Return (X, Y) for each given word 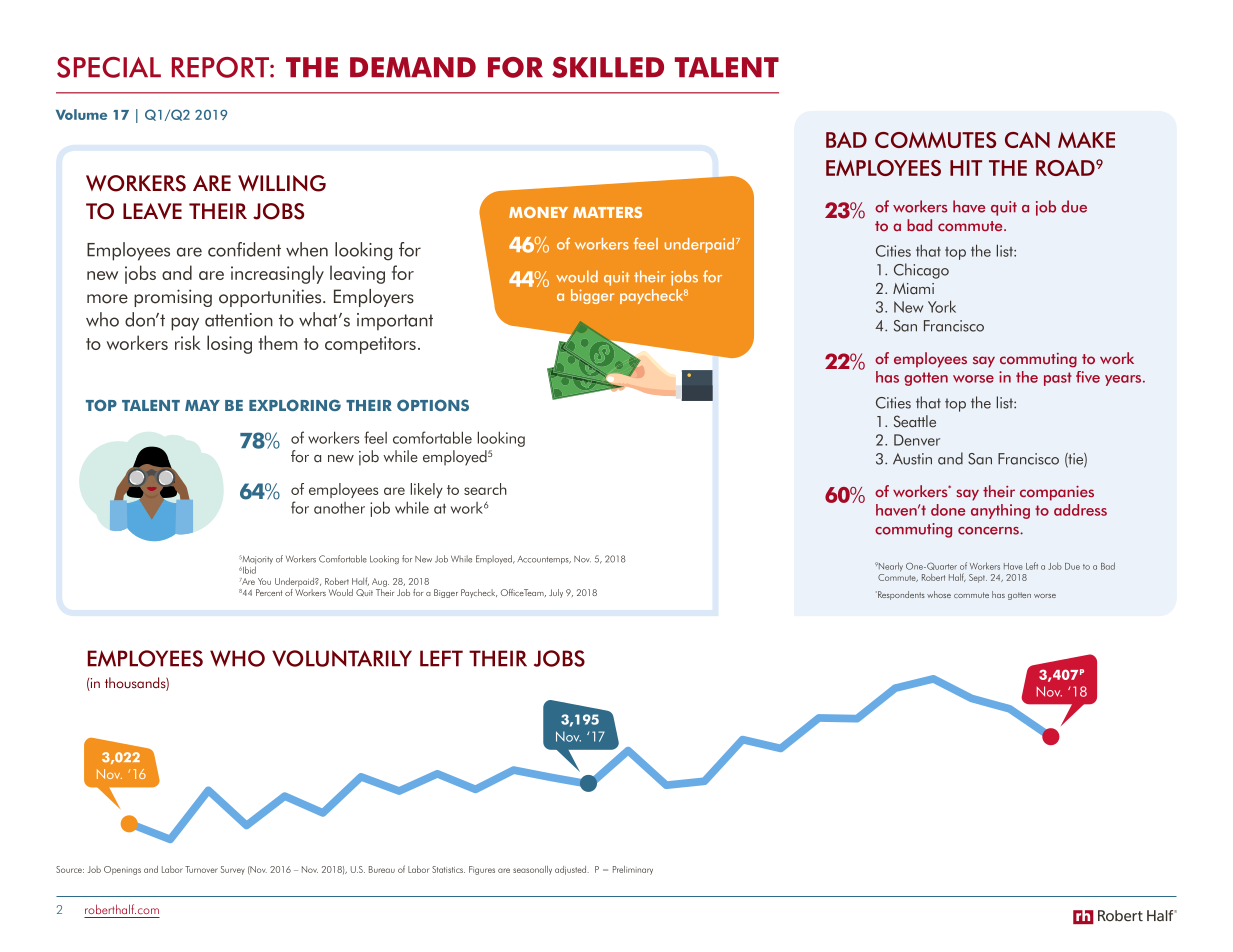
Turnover (201, 869)
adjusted (572, 870)
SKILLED (608, 67)
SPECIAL (109, 67)
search (485, 489)
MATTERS (607, 212)
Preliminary (633, 870)
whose (939, 594)
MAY (202, 405)
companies (1057, 493)
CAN (1027, 140)
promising (173, 298)
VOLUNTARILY (342, 658)
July (556, 593)
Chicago (921, 271)
